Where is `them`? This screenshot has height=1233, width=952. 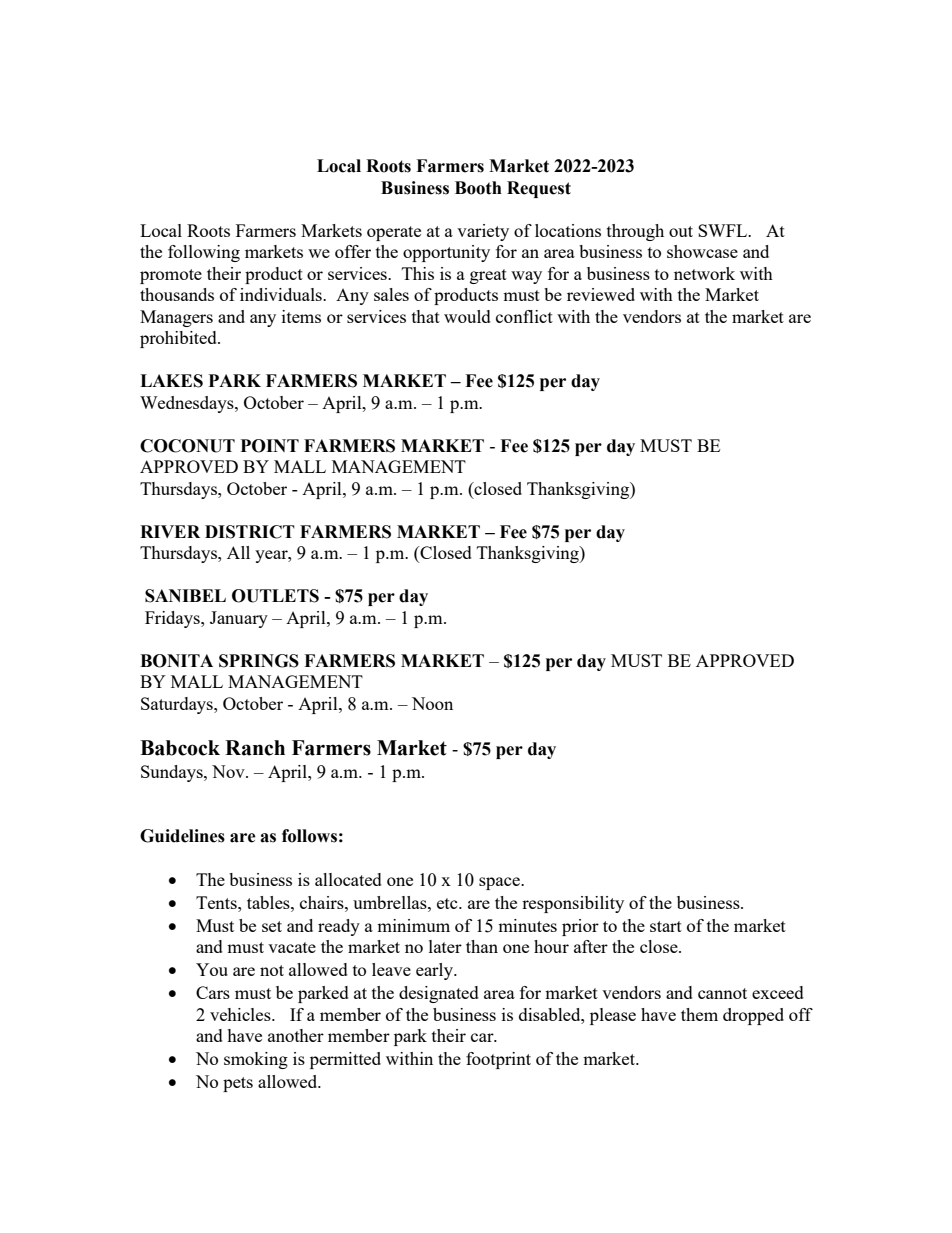
them is located at coordinates (699, 1014).
